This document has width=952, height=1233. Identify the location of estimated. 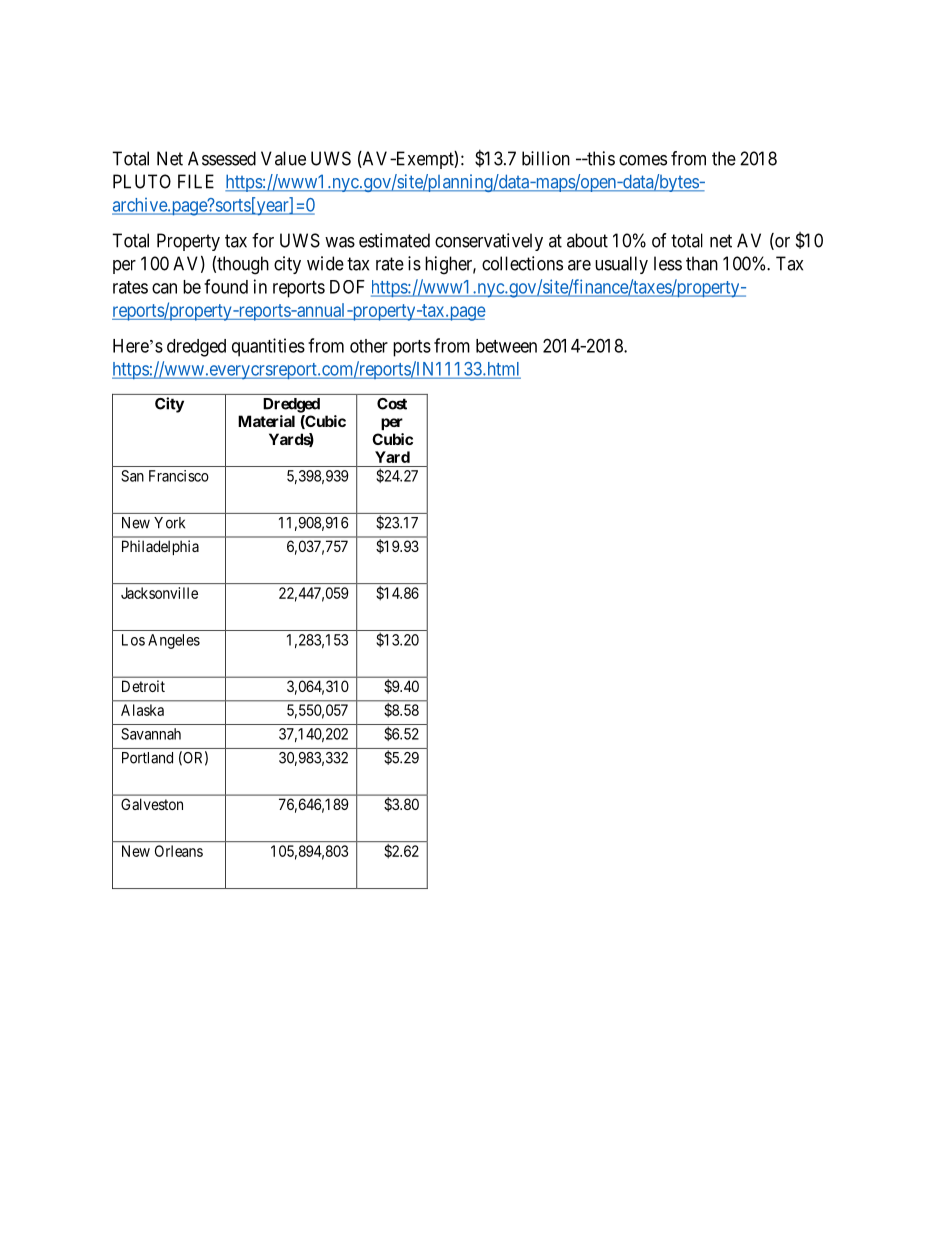
(394, 240).
